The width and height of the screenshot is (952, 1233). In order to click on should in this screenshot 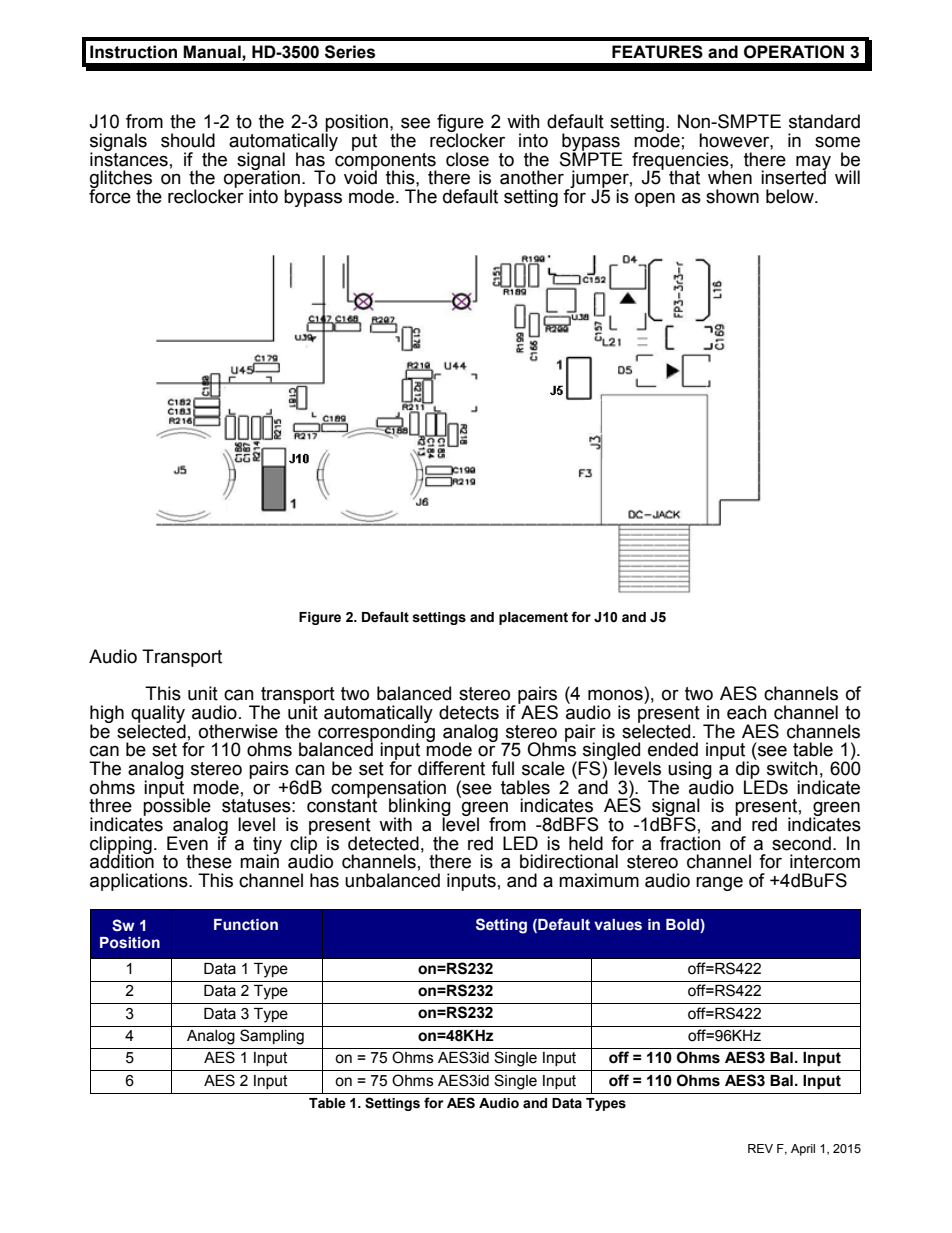, I will do `click(188, 140)`.
